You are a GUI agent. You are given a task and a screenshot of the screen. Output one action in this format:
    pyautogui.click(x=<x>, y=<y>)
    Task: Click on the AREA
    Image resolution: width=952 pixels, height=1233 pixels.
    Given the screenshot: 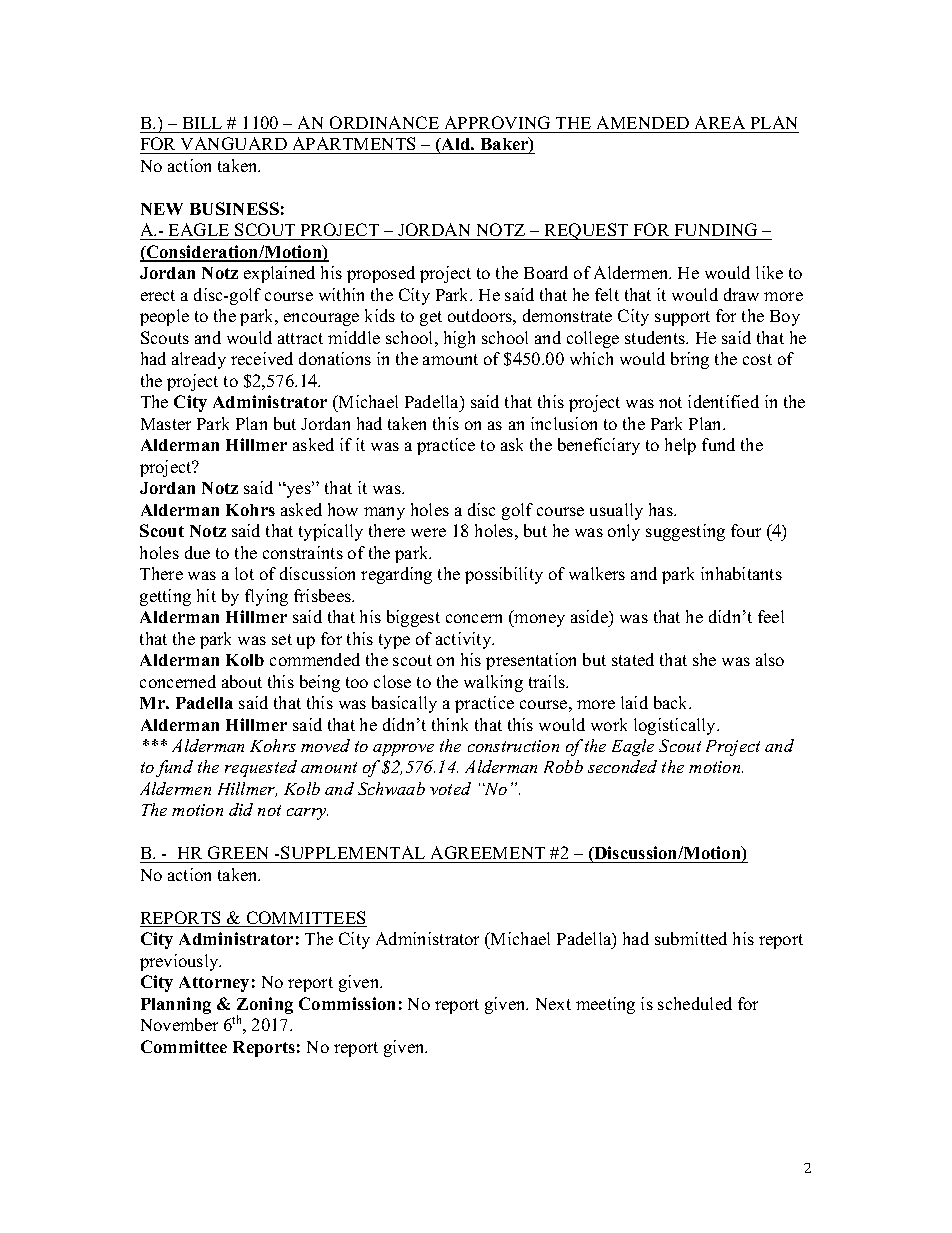 What is the action you would take?
    pyautogui.click(x=720, y=122)
